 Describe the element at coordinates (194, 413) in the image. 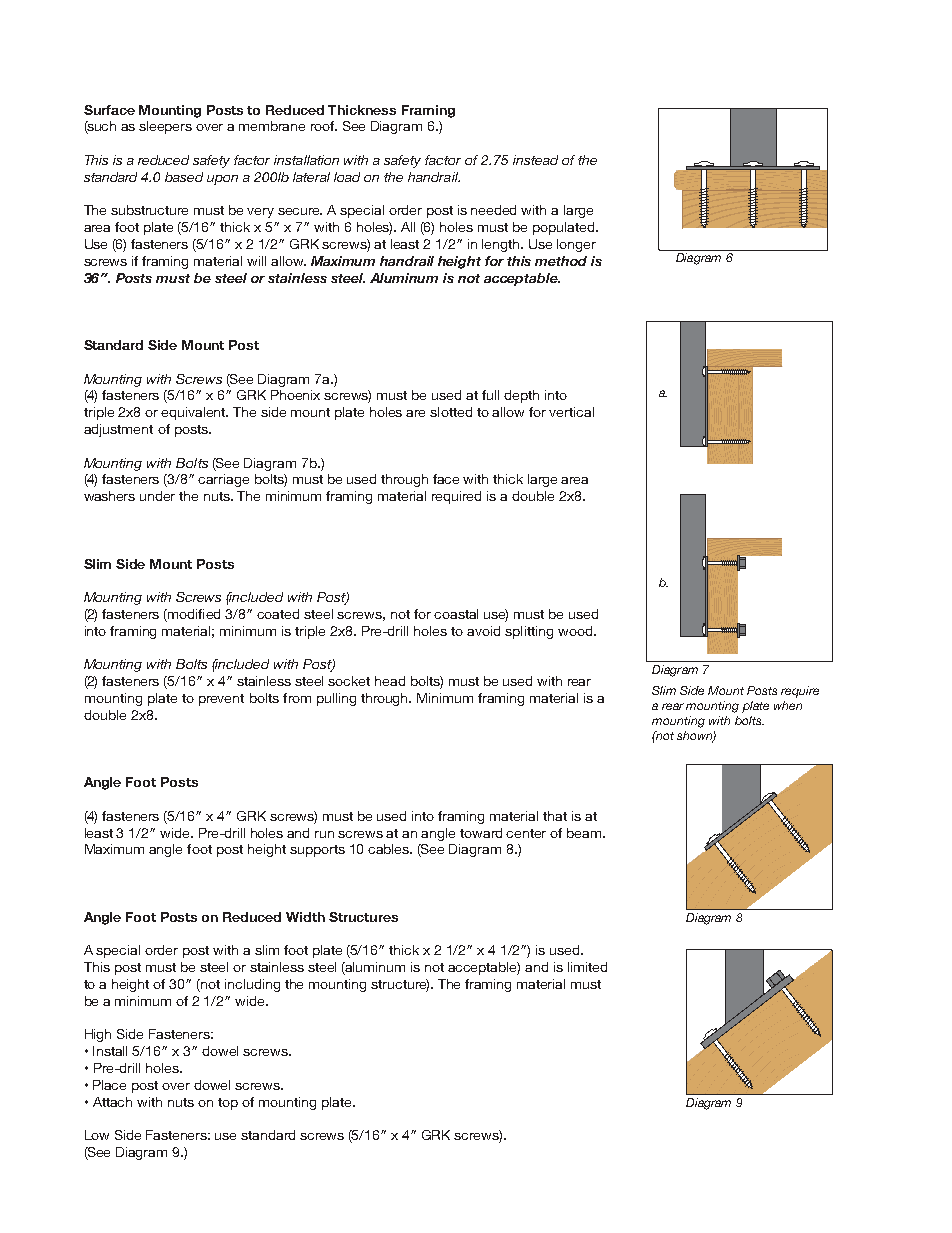

I see `equivalent` at that location.
